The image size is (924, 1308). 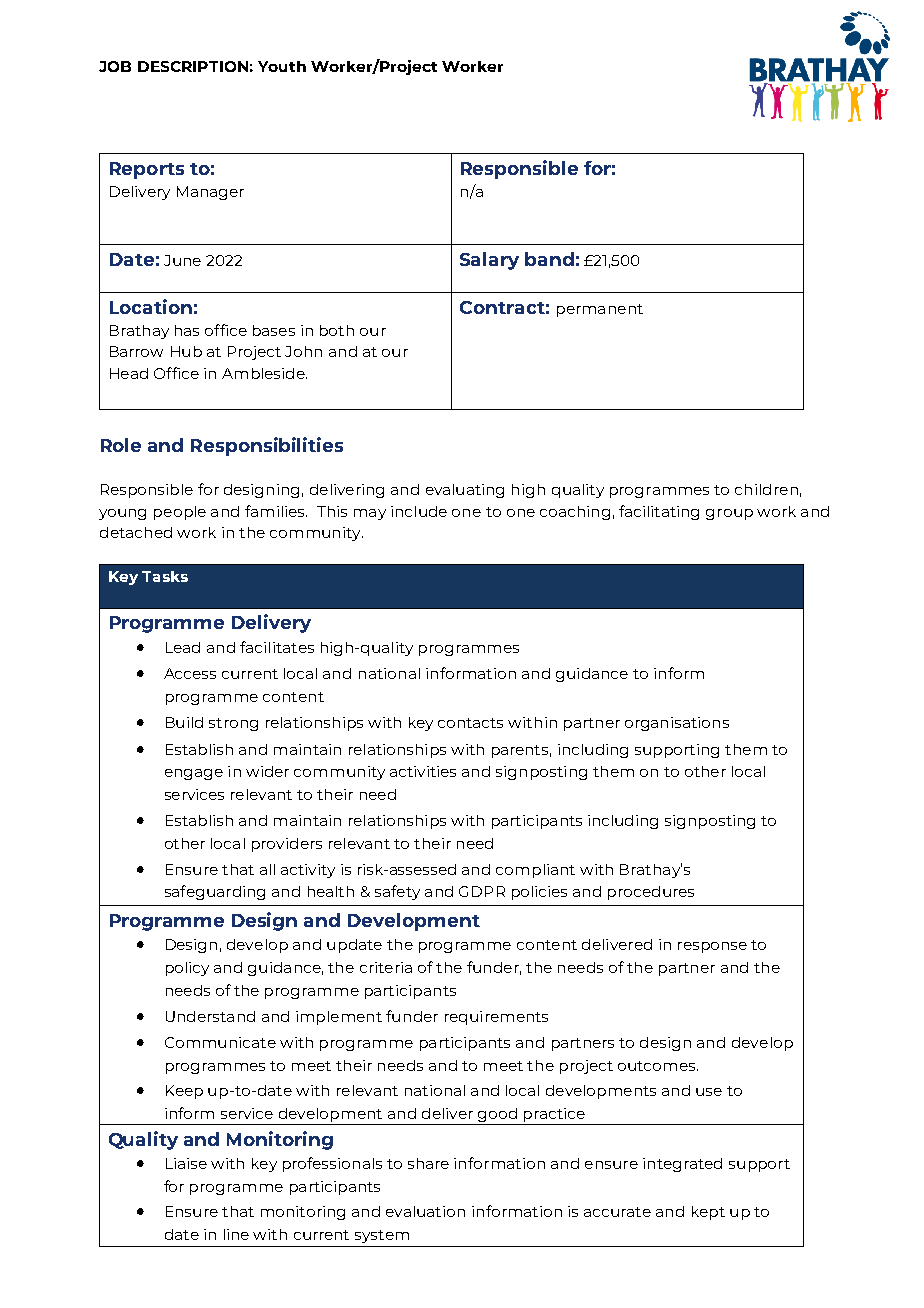 I want to click on Liaise, so click(x=186, y=1163).
